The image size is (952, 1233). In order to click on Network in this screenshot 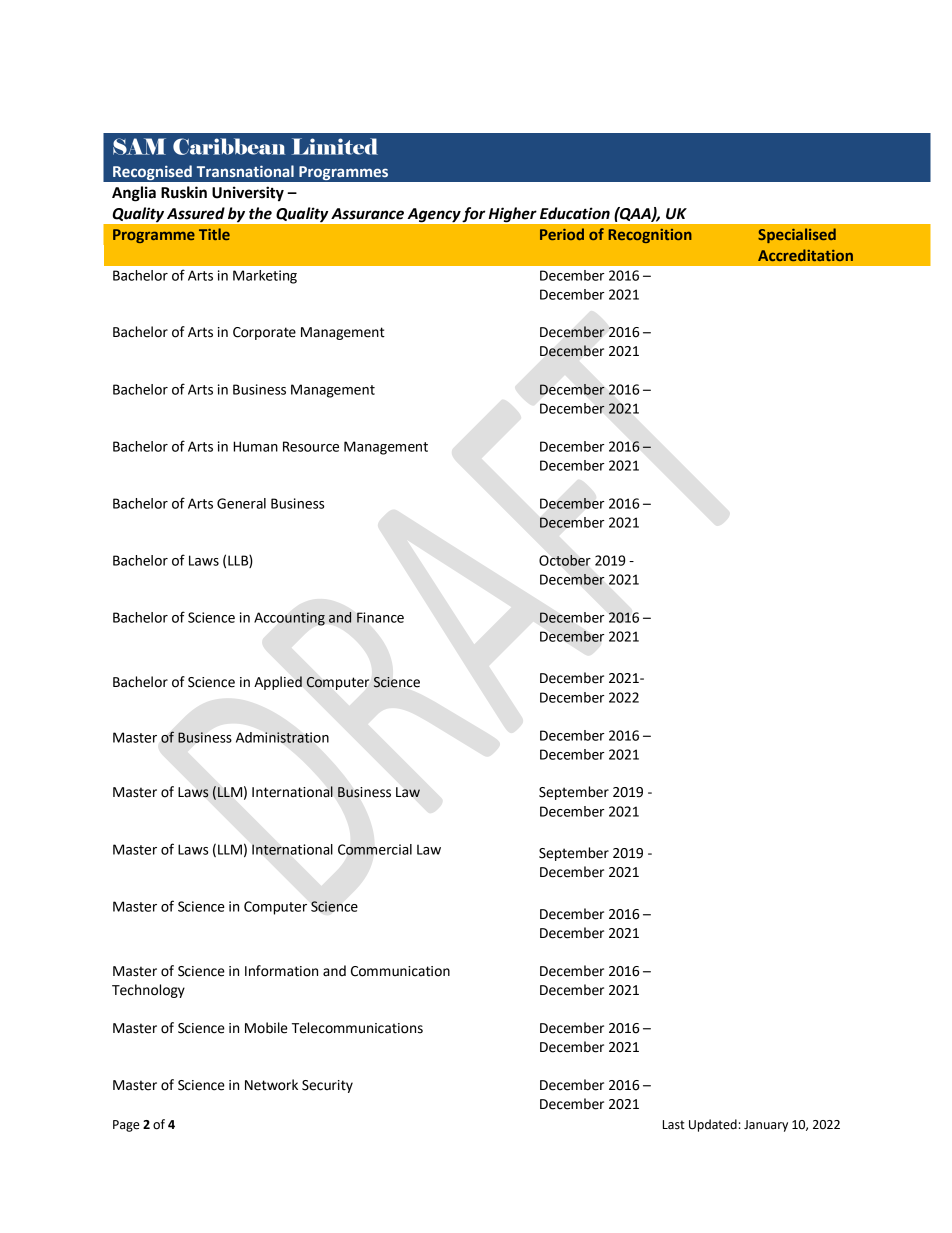, I will do `click(271, 1085)`.
